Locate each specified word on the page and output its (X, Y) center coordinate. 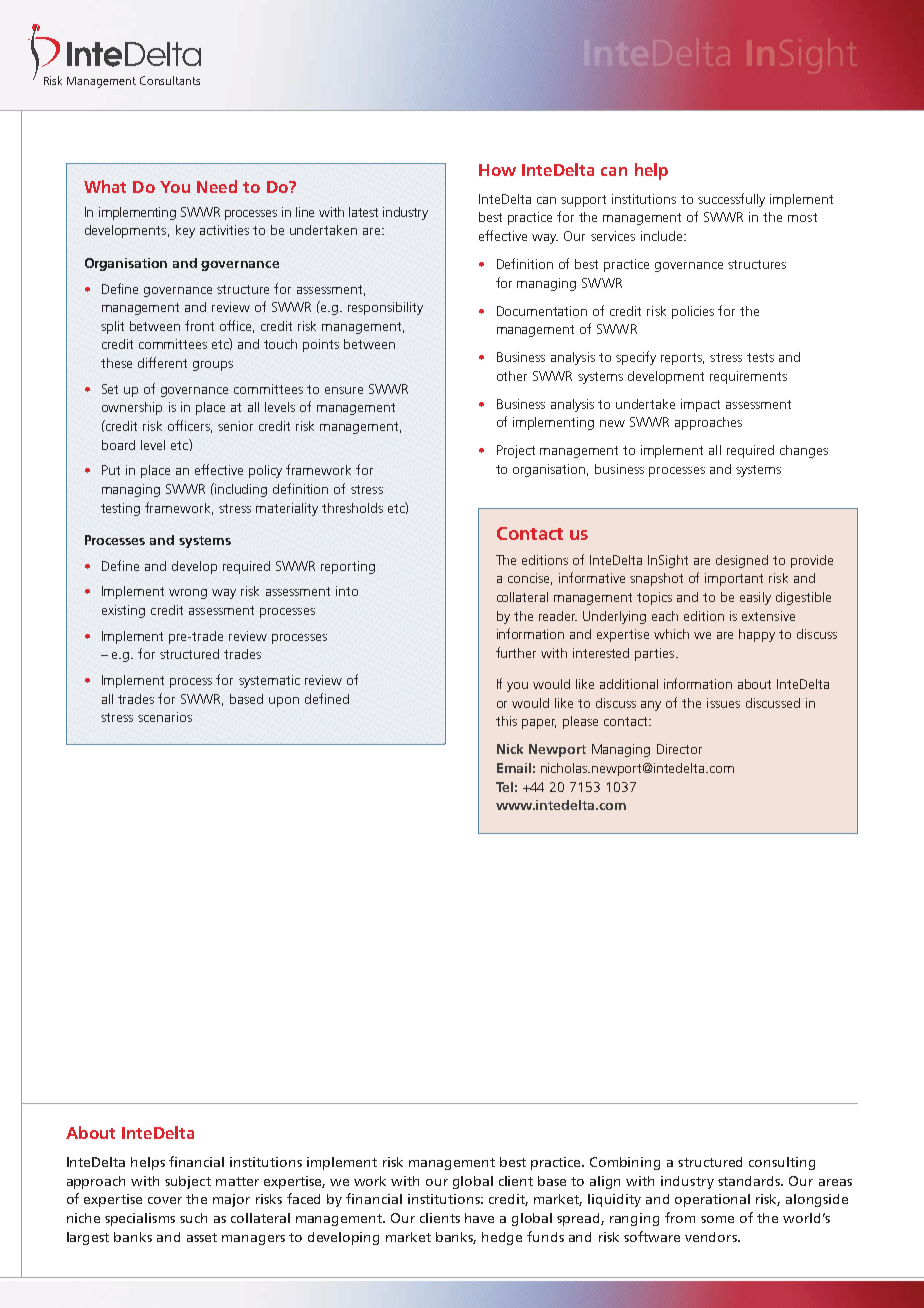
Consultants (170, 80)
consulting (782, 1163)
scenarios (165, 717)
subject (188, 1182)
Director (679, 749)
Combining (625, 1163)
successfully (731, 200)
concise (530, 579)
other (512, 376)
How (497, 170)
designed (742, 561)
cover (165, 1200)
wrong (188, 594)
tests (760, 357)
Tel (504, 787)
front (199, 325)
